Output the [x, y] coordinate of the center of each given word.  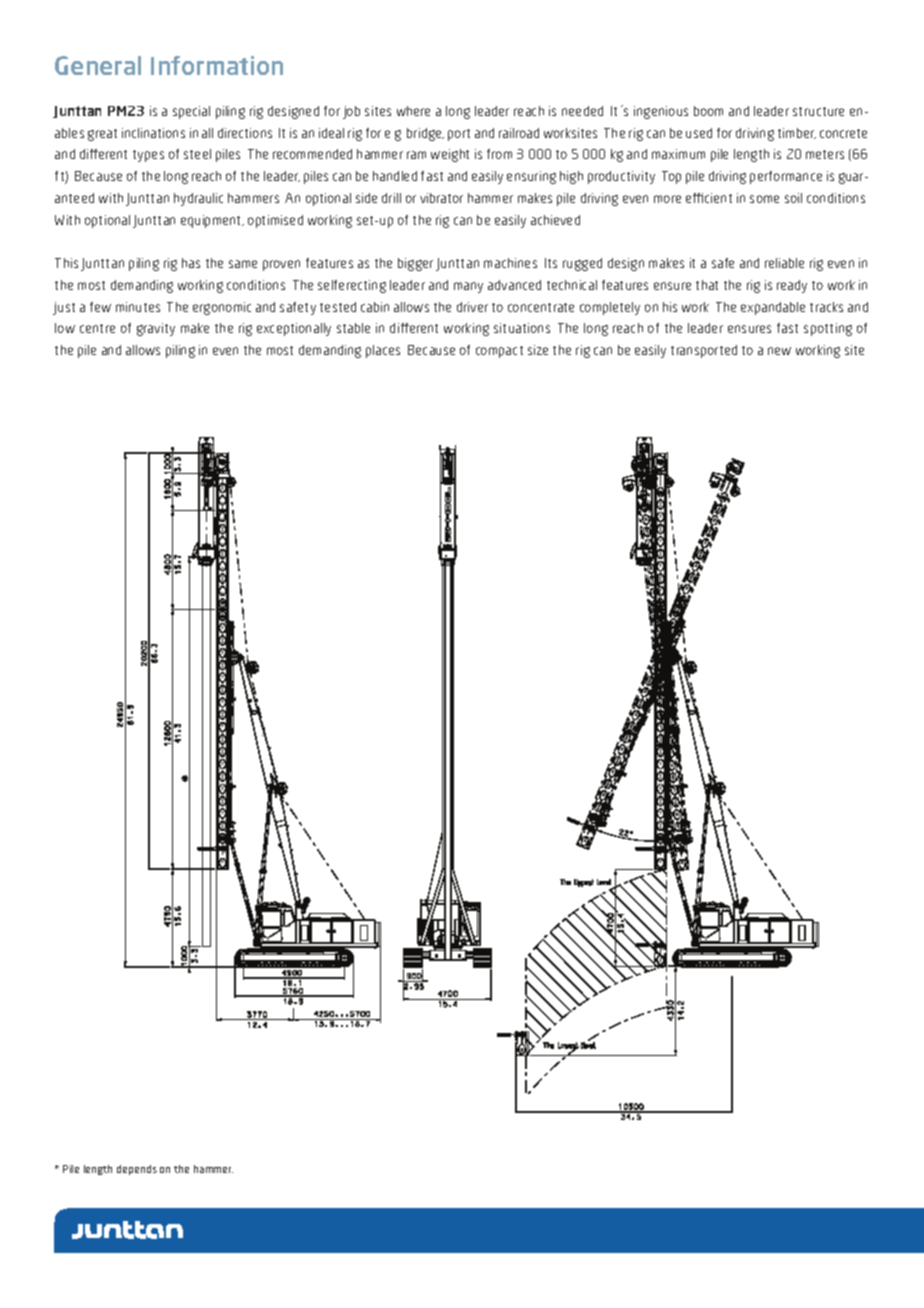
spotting [828, 329]
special [191, 112]
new [779, 351]
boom [708, 111]
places [383, 351]
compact [499, 352]
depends [137, 1170]
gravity [156, 329]
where [413, 111]
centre [97, 328]
